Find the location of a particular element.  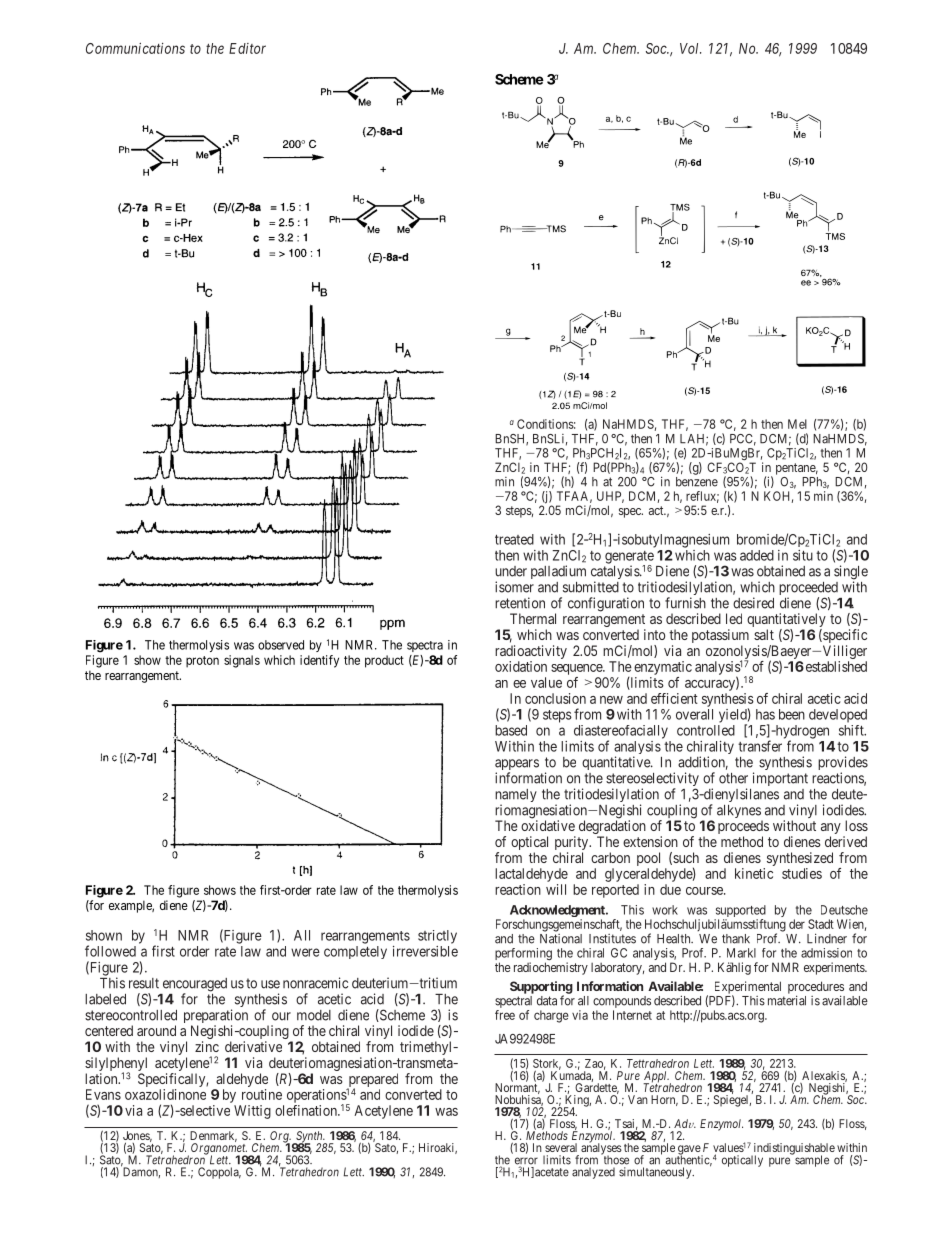

Coppola is located at coordinates (219, 1173).
